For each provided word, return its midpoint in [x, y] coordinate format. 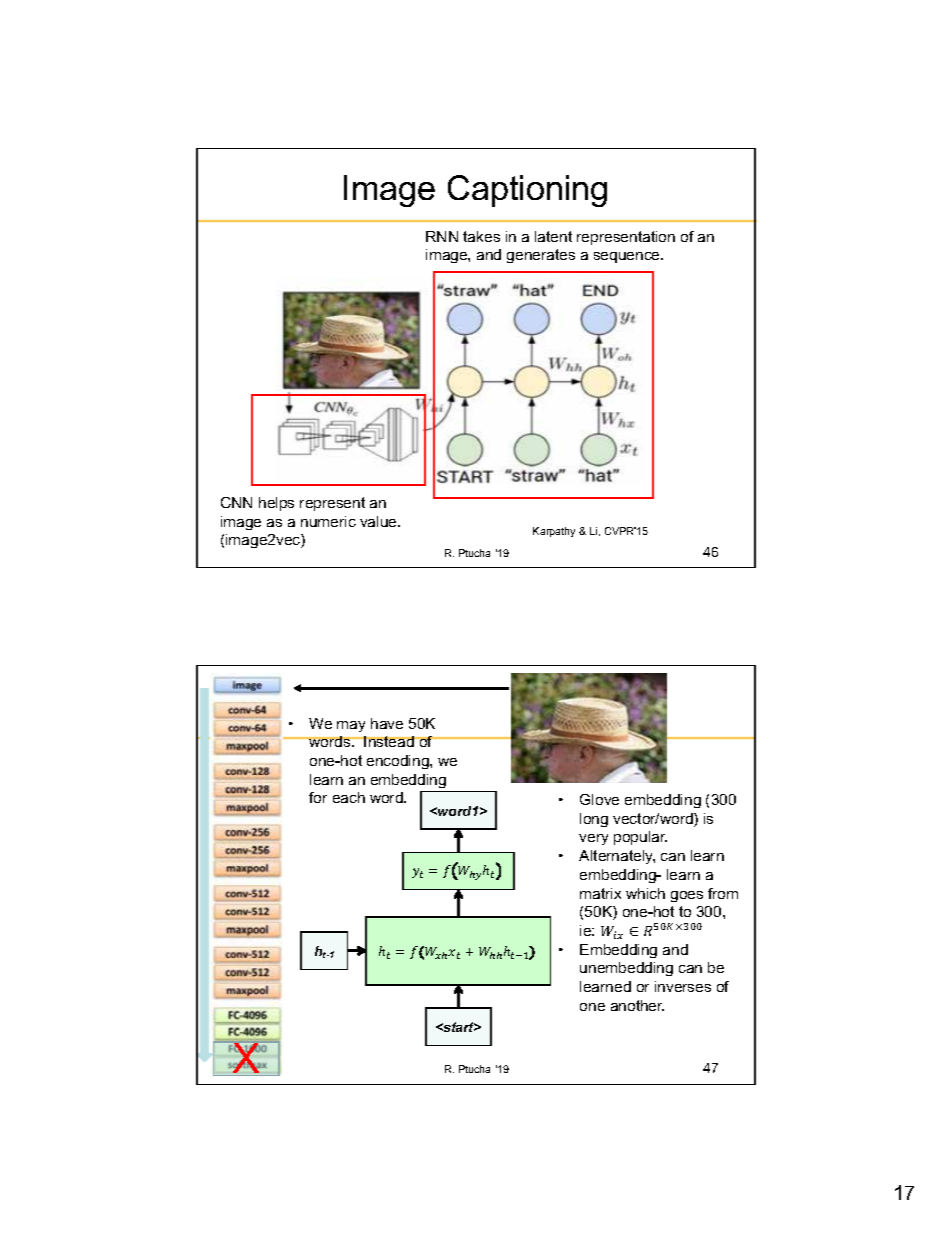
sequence [628, 257]
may [351, 726]
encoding [399, 762]
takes [481, 236]
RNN [442, 236]
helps [276, 504]
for [318, 797]
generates [541, 256]
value [379, 521]
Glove [599, 799]
